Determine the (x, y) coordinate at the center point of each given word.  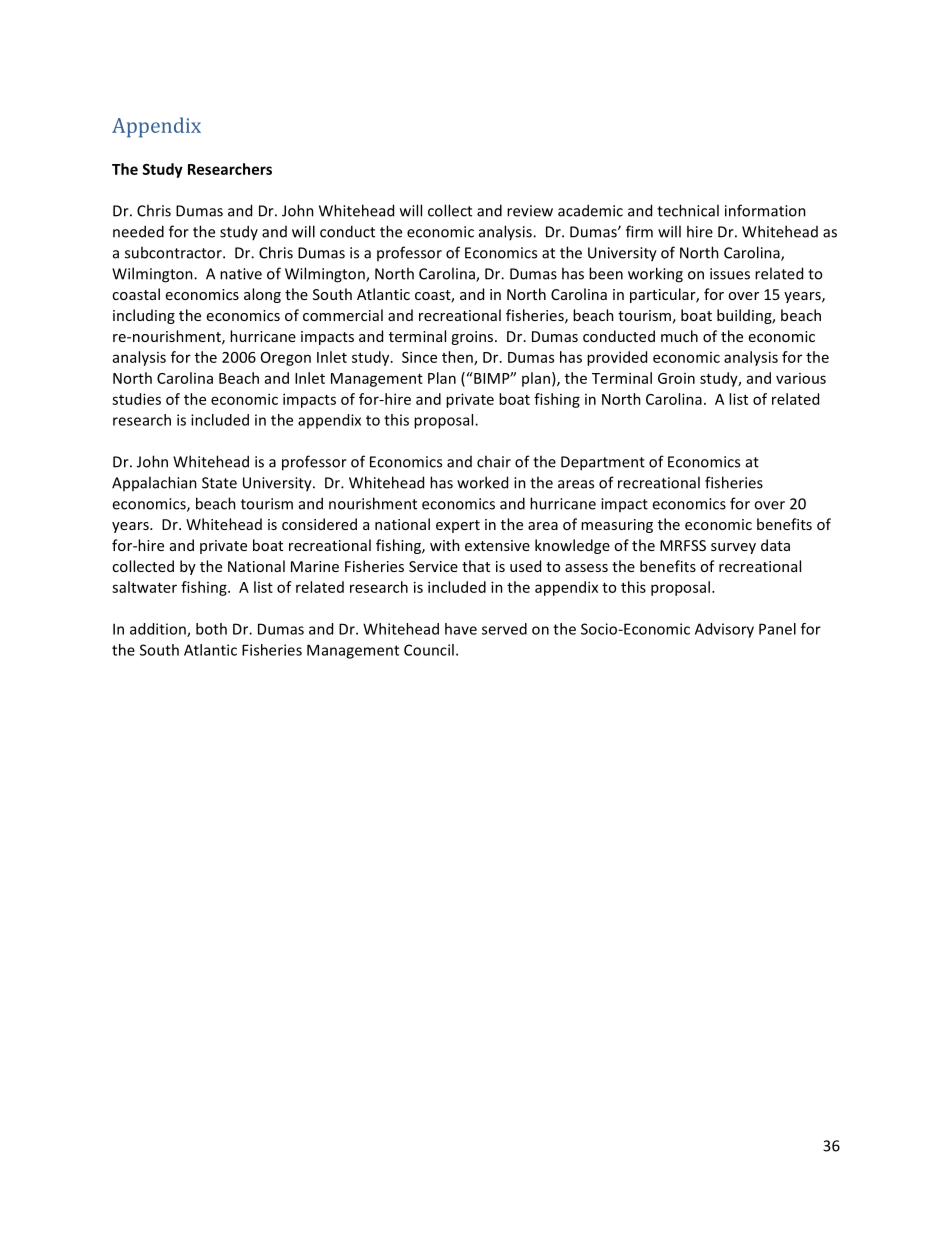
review (530, 211)
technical (688, 210)
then (458, 358)
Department (603, 463)
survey (733, 548)
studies (136, 399)
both (211, 629)
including (144, 316)
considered (319, 524)
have (461, 629)
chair (494, 461)
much (679, 336)
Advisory (724, 630)
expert (458, 526)
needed (138, 231)
